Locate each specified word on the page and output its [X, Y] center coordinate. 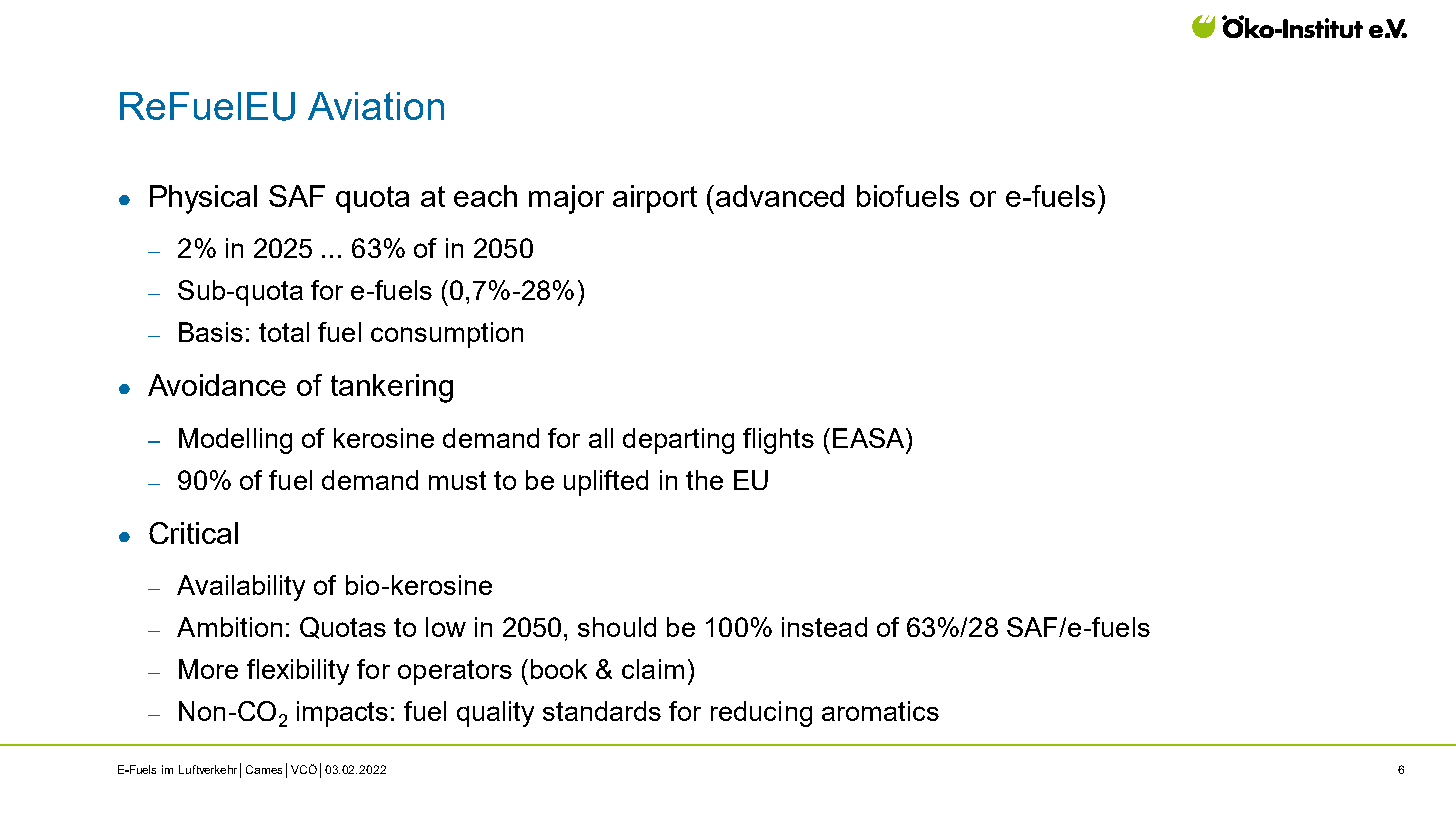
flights [778, 441]
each [485, 196]
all [601, 438]
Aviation [376, 106]
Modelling [235, 441]
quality [495, 714]
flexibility [298, 672]
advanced [780, 196]
